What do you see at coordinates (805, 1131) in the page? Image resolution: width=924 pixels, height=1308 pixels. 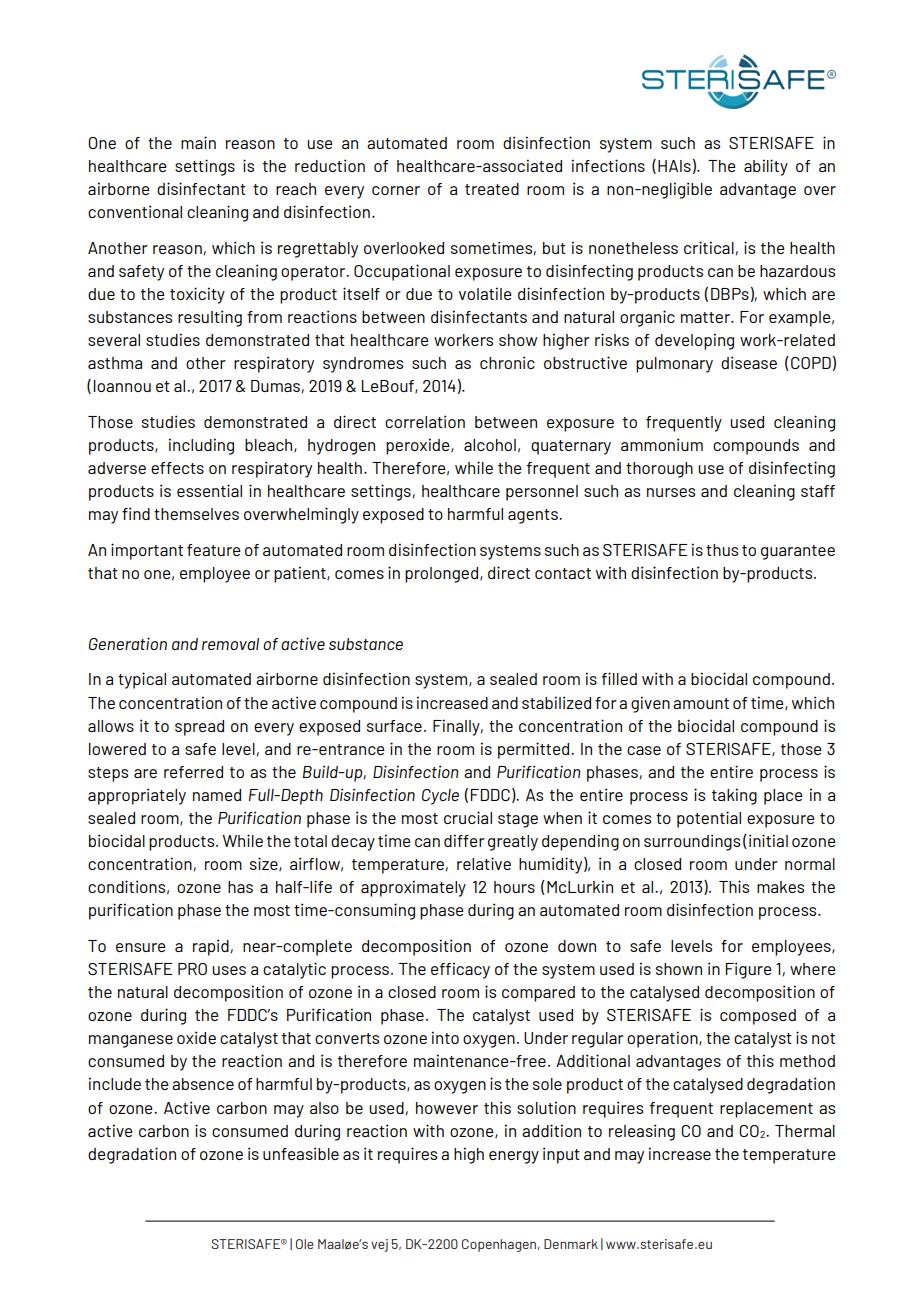 I see `Thermal` at bounding box center [805, 1131].
